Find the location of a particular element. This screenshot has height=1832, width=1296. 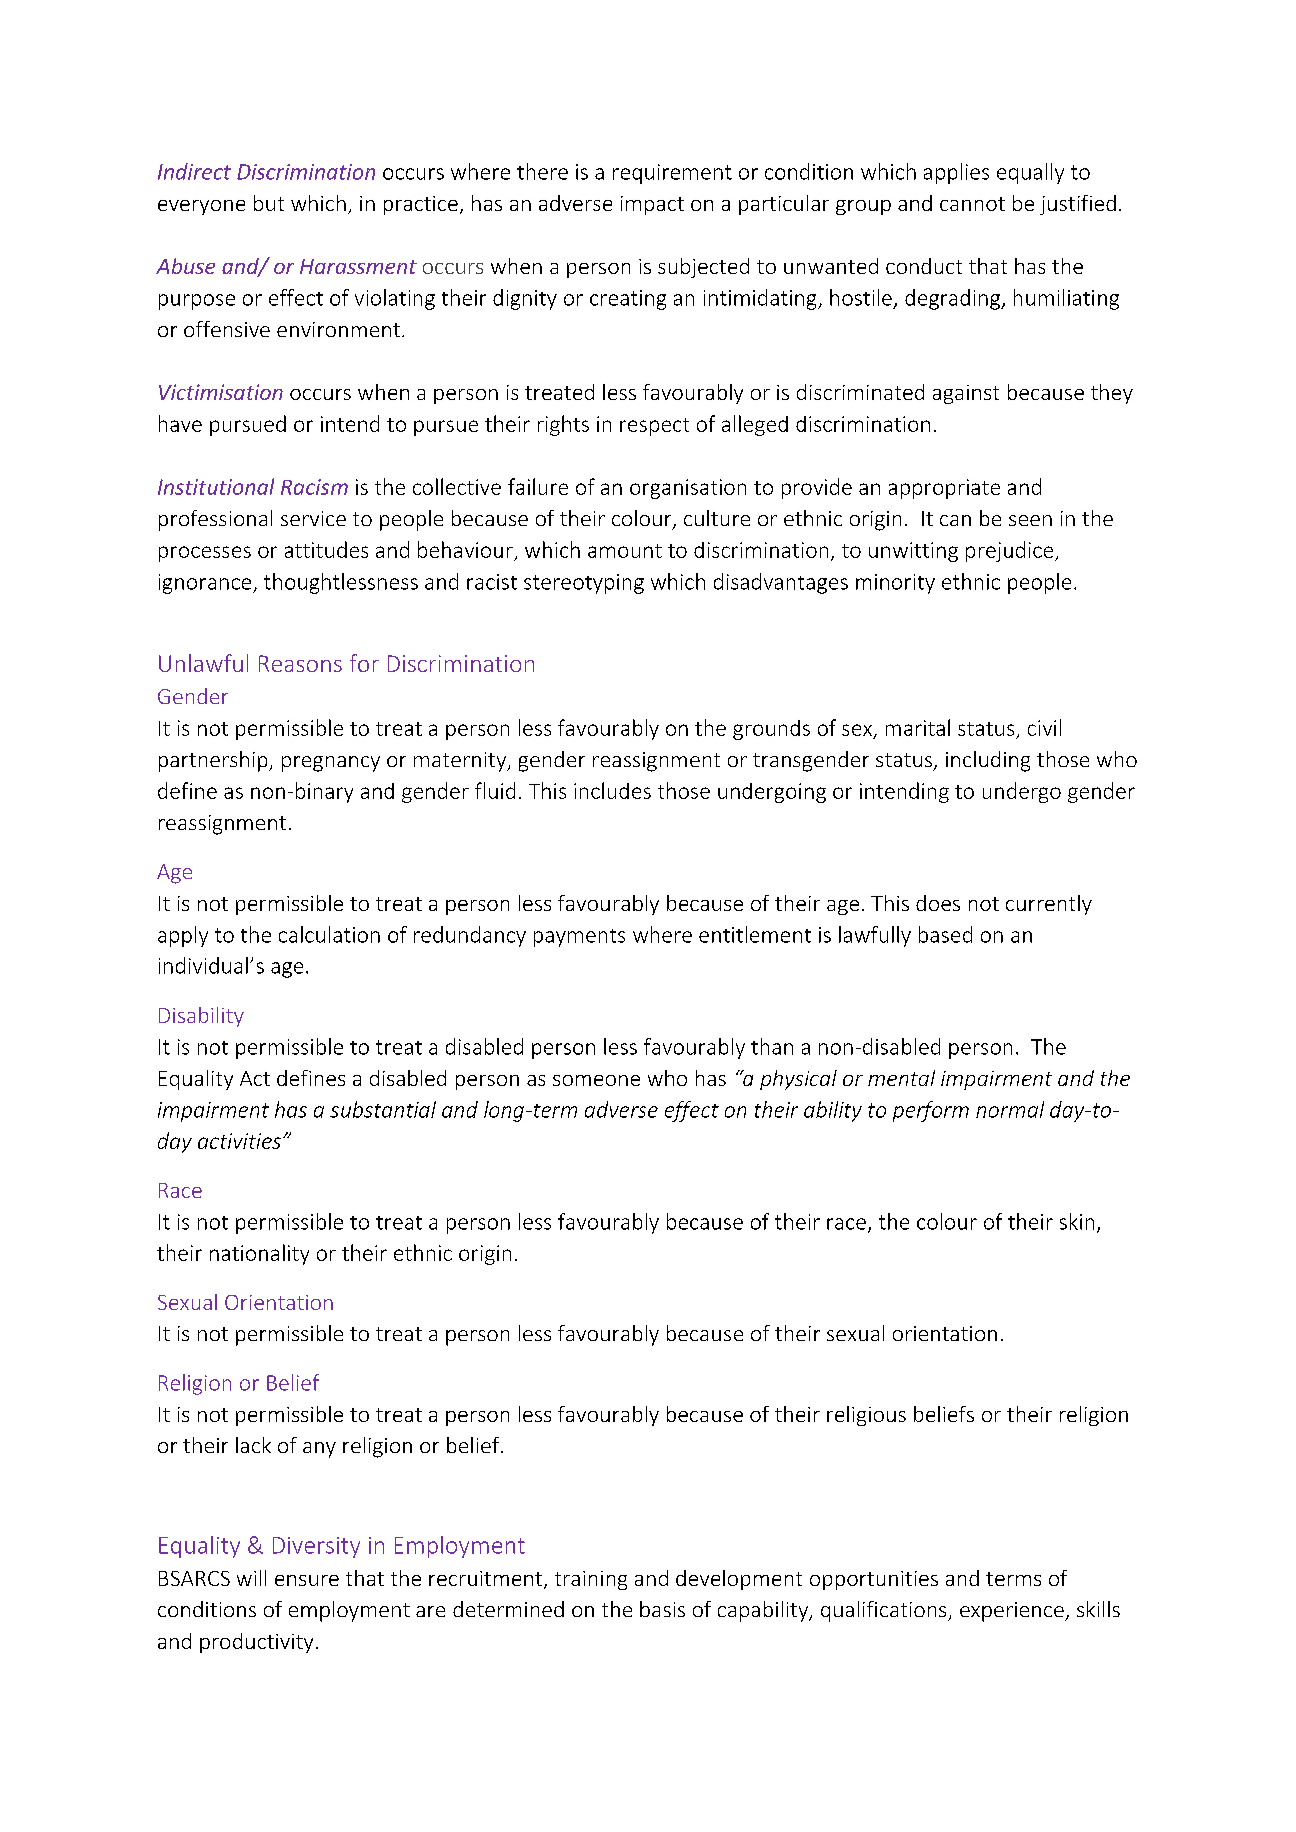

prejudice is located at coordinates (1011, 551).
